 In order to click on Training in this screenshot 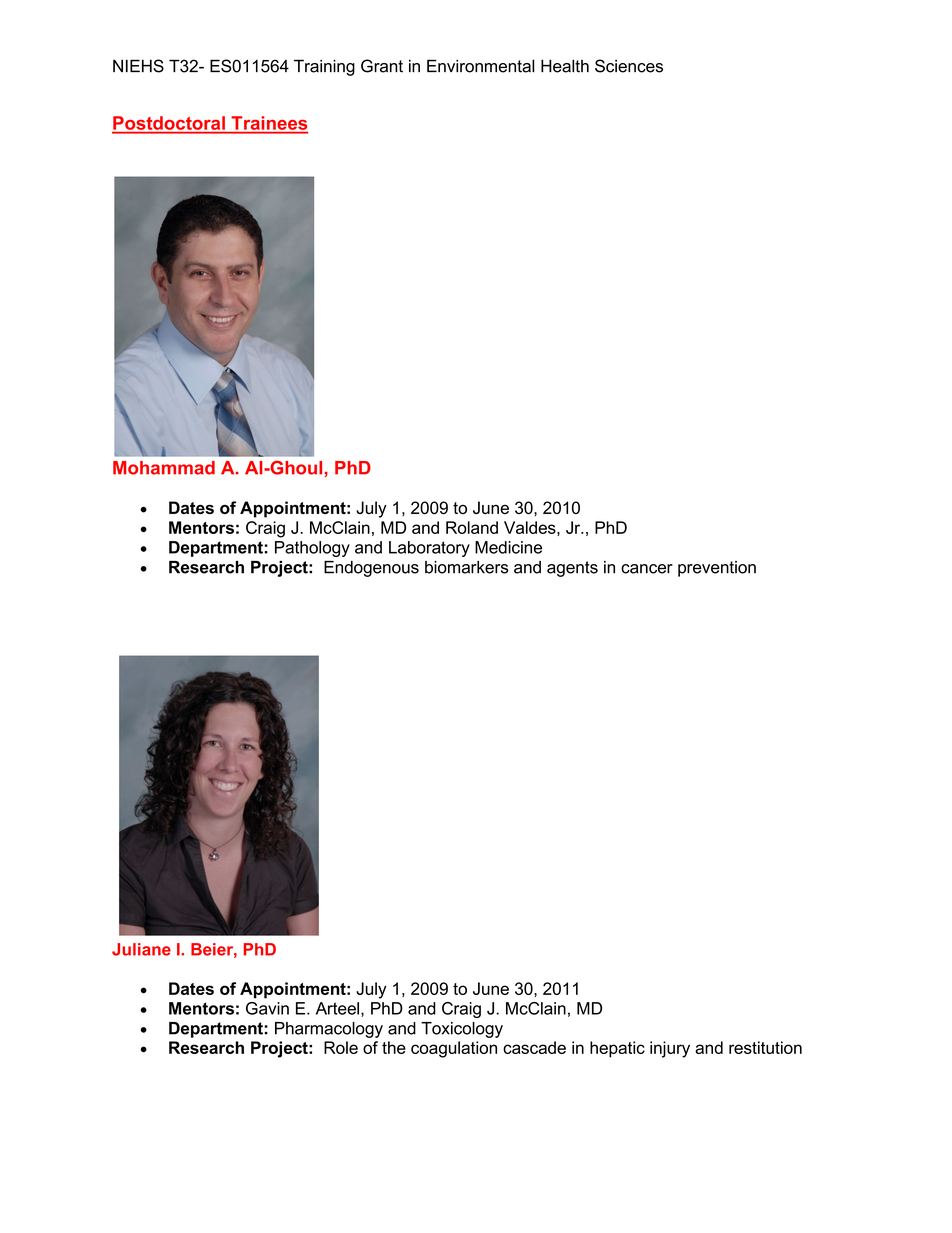, I will do `click(324, 67)`.
